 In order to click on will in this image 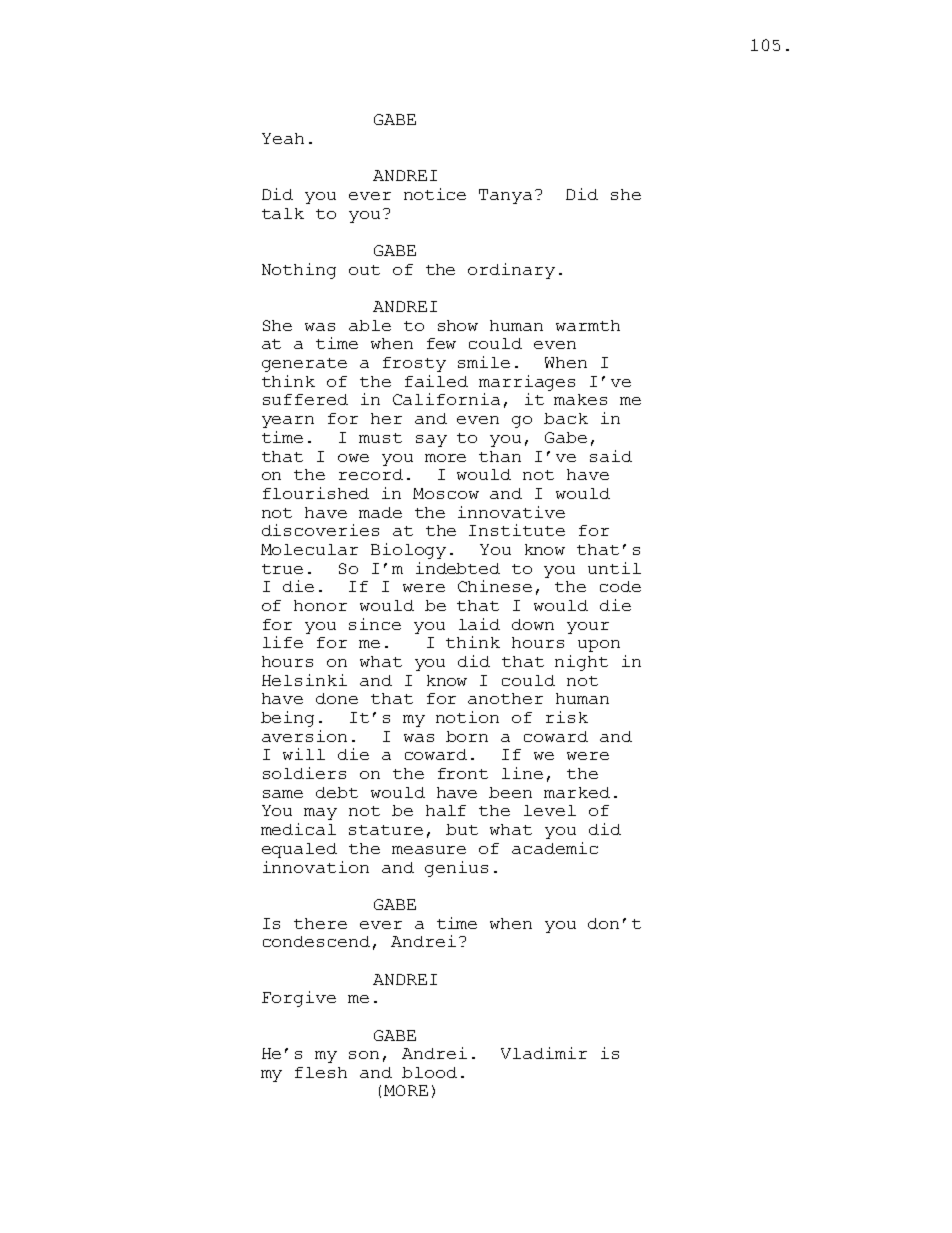, I will do `click(304, 754)`.
